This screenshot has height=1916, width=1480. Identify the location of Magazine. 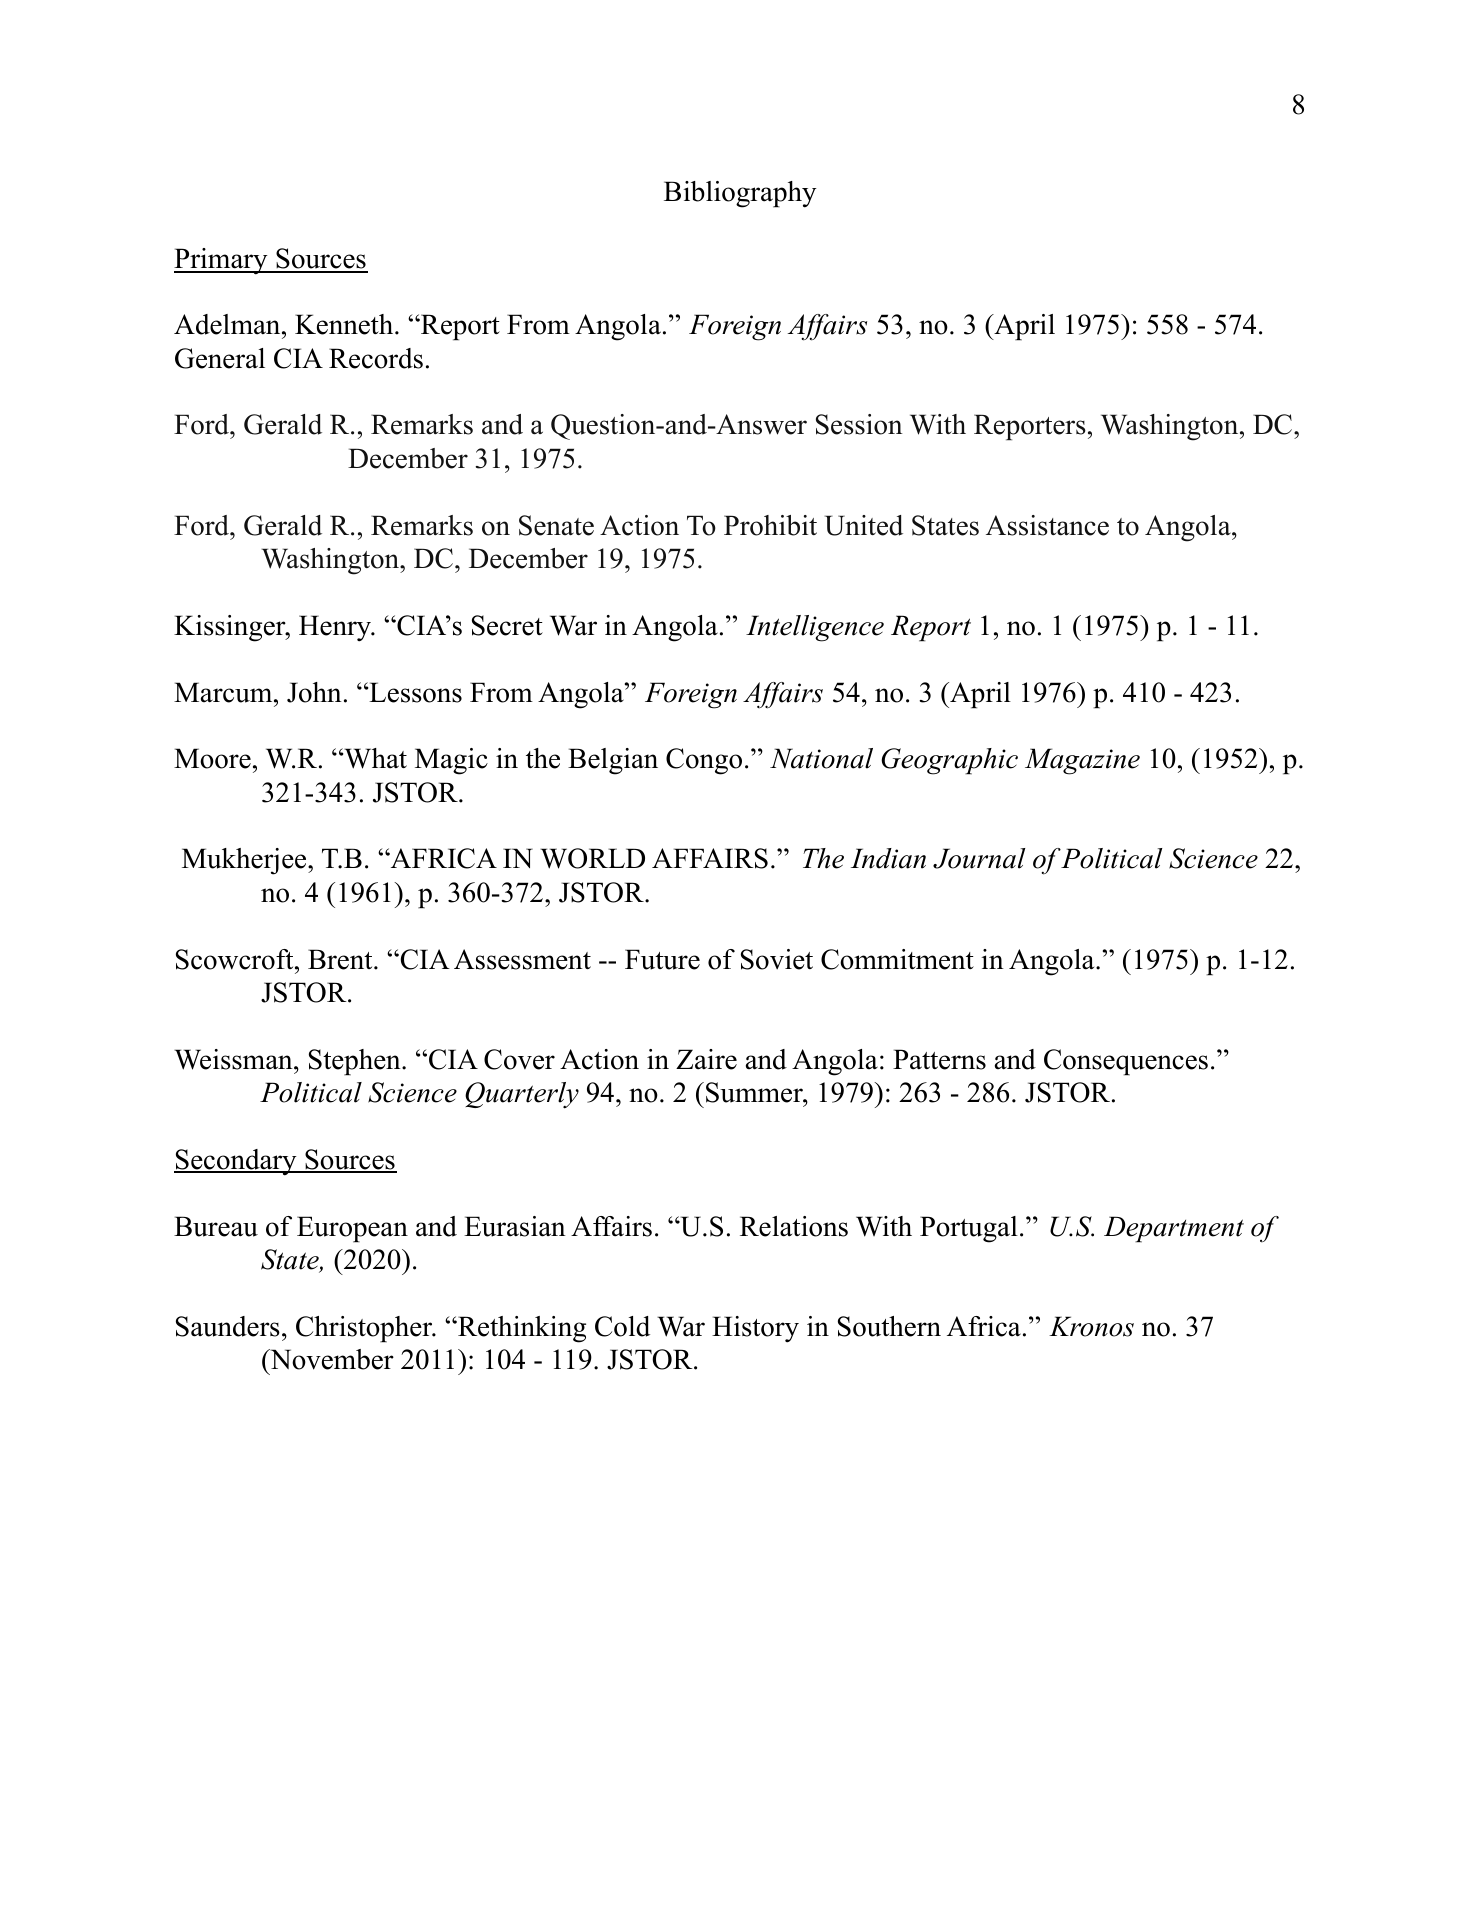
(1082, 761).
